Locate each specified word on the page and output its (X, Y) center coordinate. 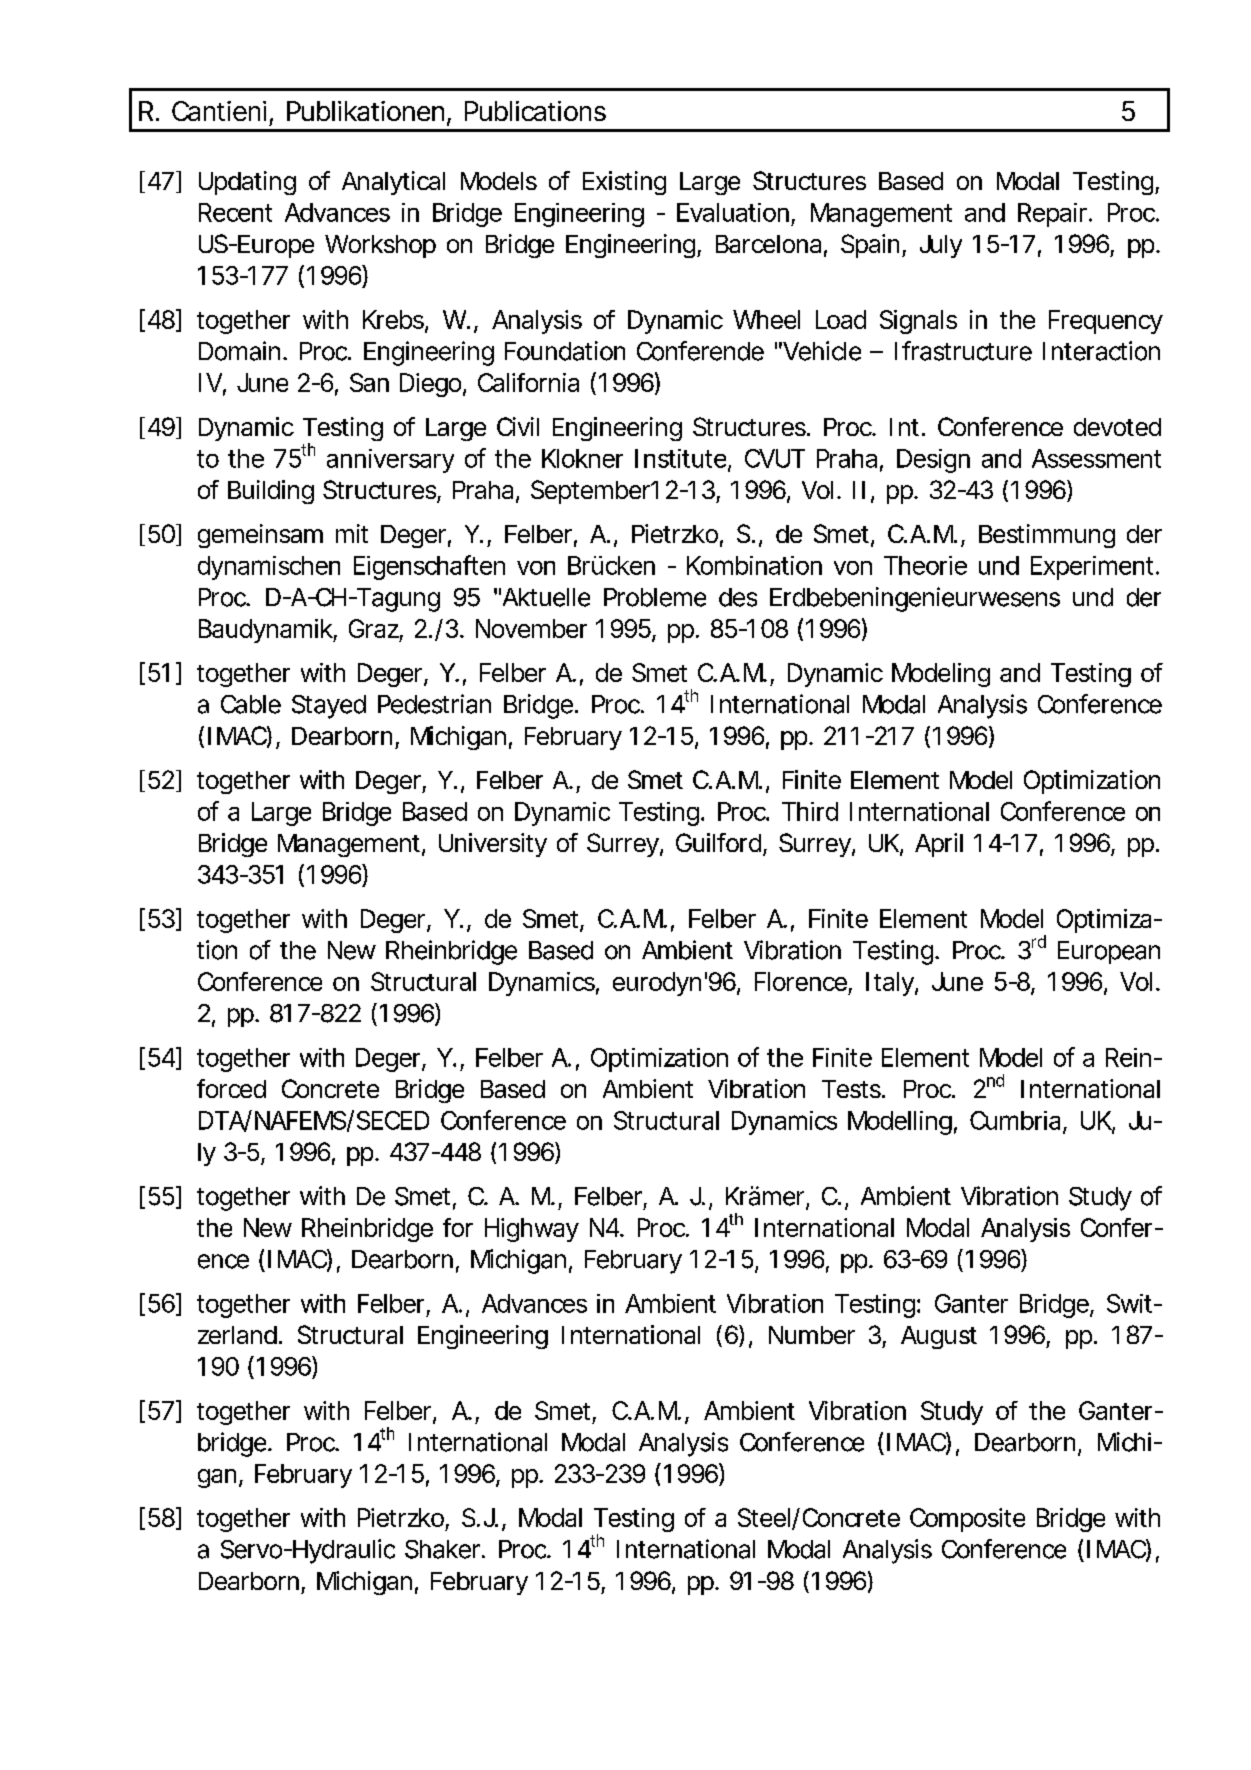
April (939, 845)
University (493, 845)
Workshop (380, 246)
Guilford (718, 842)
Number (812, 1335)
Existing (624, 183)
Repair (1054, 215)
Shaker (444, 1549)
